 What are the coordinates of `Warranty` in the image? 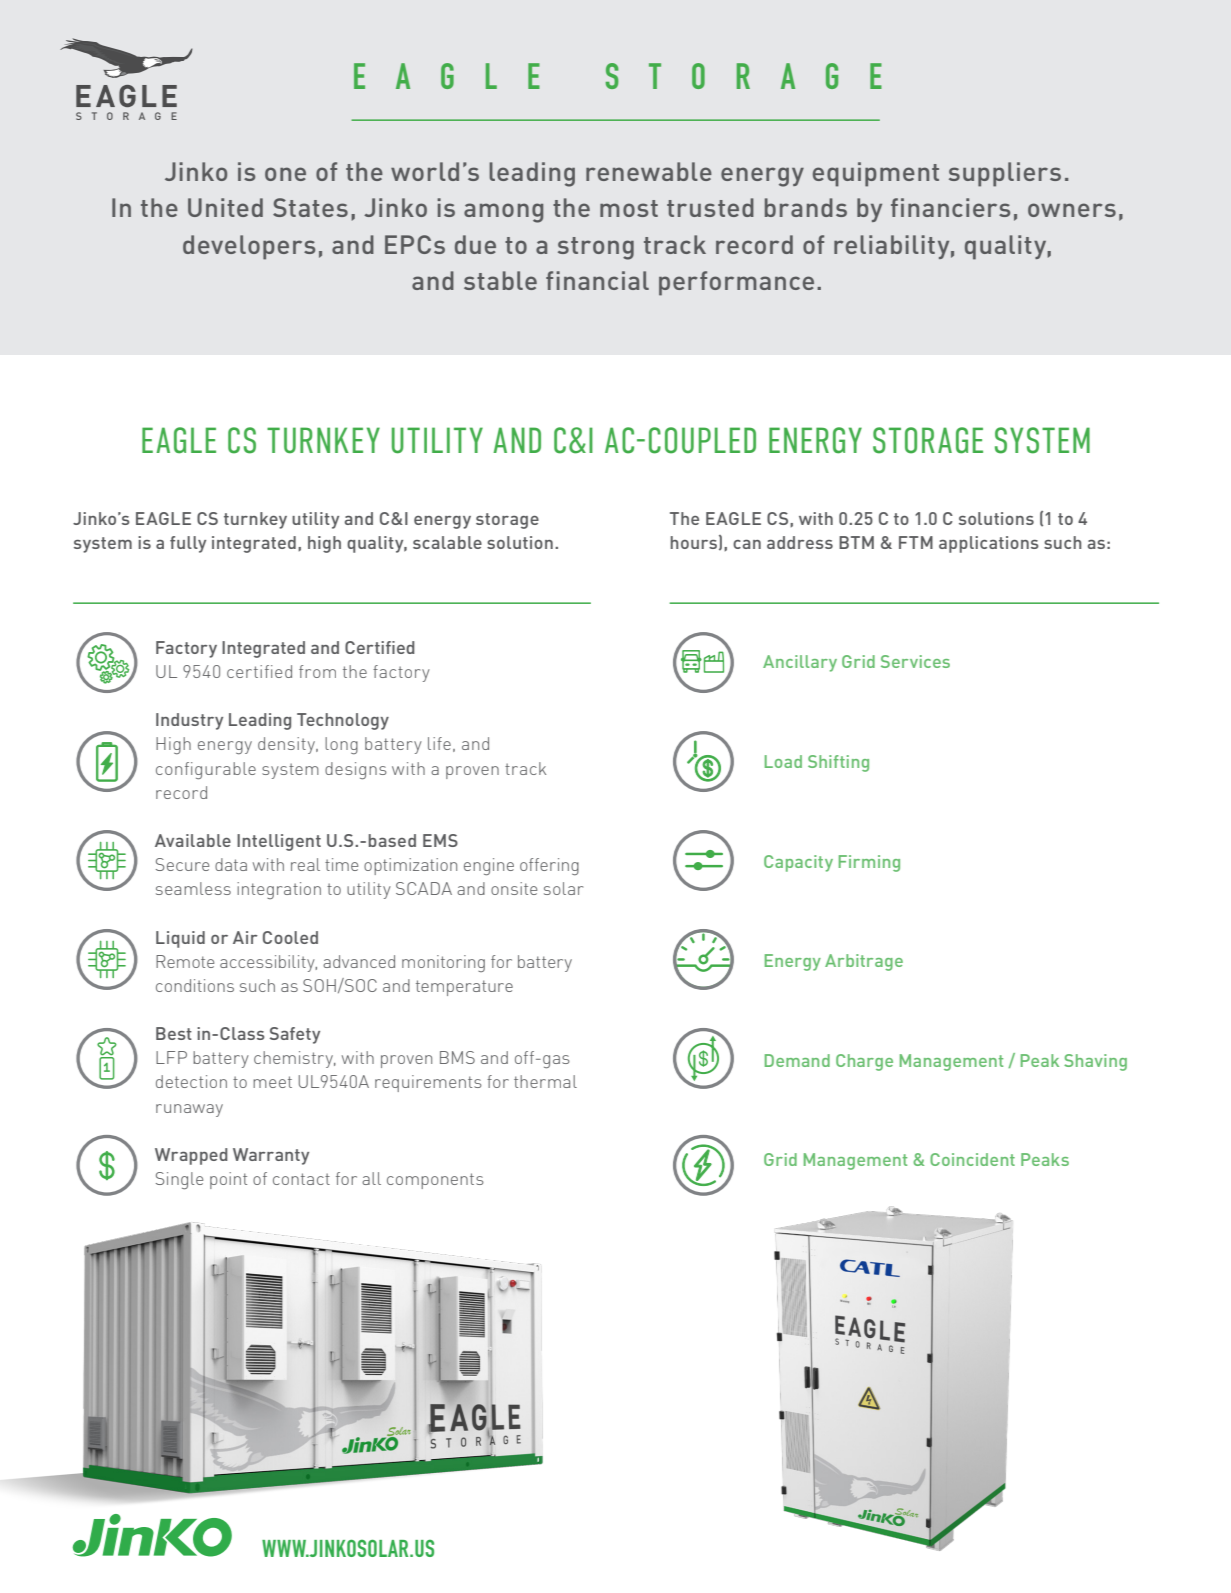 It's located at (271, 1156).
